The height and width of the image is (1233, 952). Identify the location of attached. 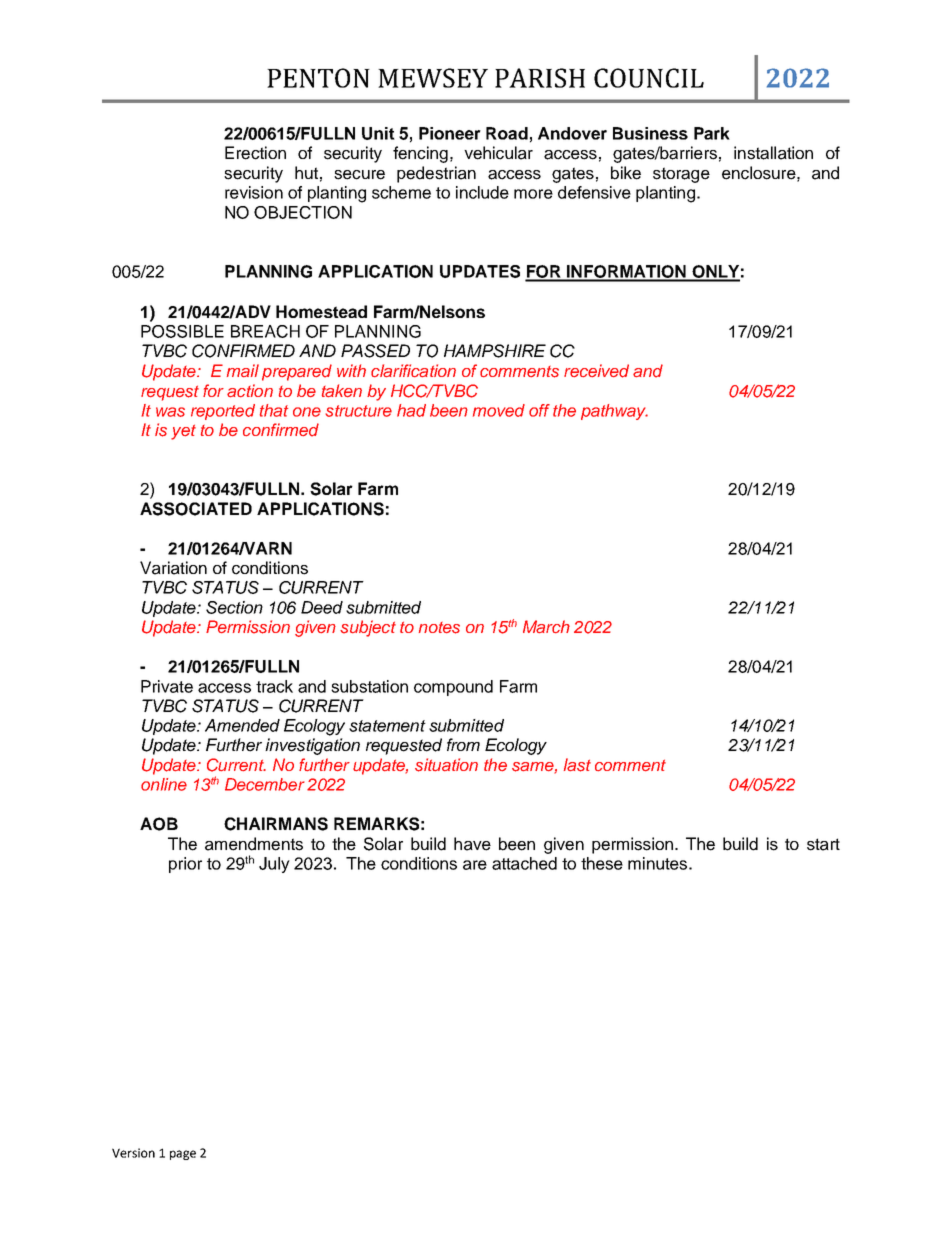
(524, 863).
